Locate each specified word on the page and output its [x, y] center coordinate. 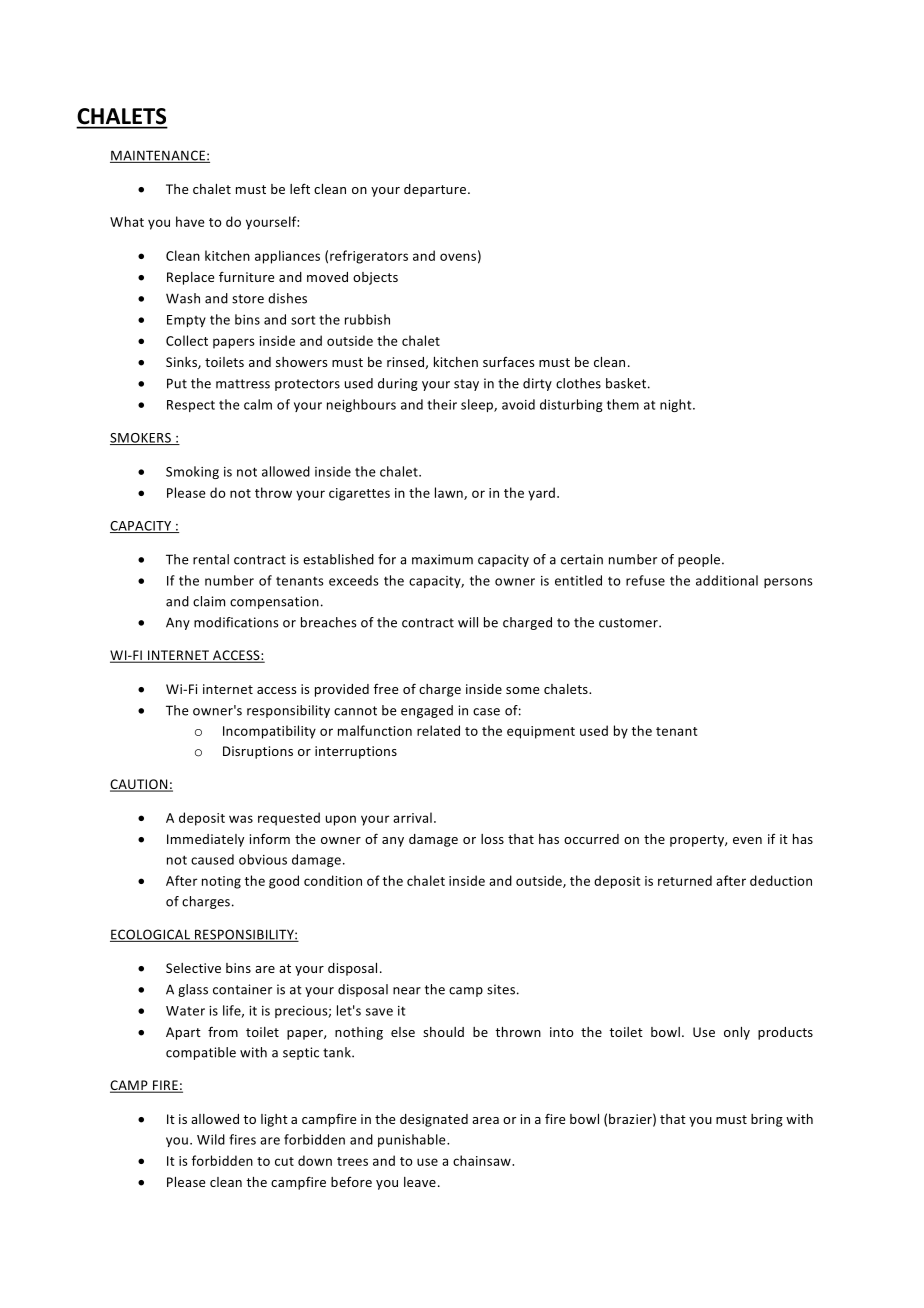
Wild [211, 1139]
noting [221, 882]
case [486, 712]
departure [436, 190]
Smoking [192, 472]
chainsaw [483, 1160]
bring [767, 1120]
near [407, 991]
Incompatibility [269, 732]
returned [685, 880]
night [677, 405]
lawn [450, 493]
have [190, 221]
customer [629, 623]
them [623, 404]
